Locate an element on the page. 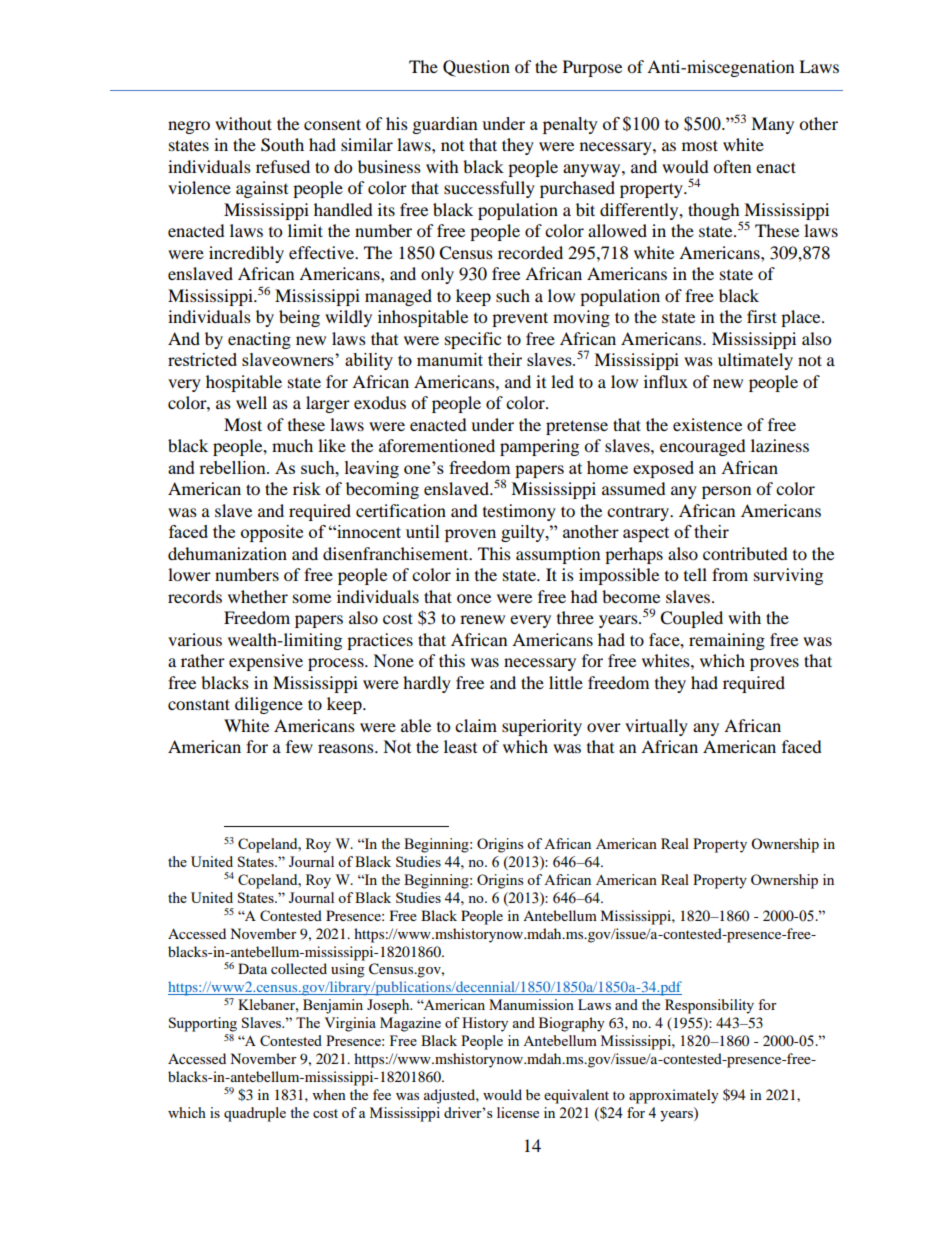 The height and width of the image is (1233, 952). rebellion is located at coordinates (233, 467).
